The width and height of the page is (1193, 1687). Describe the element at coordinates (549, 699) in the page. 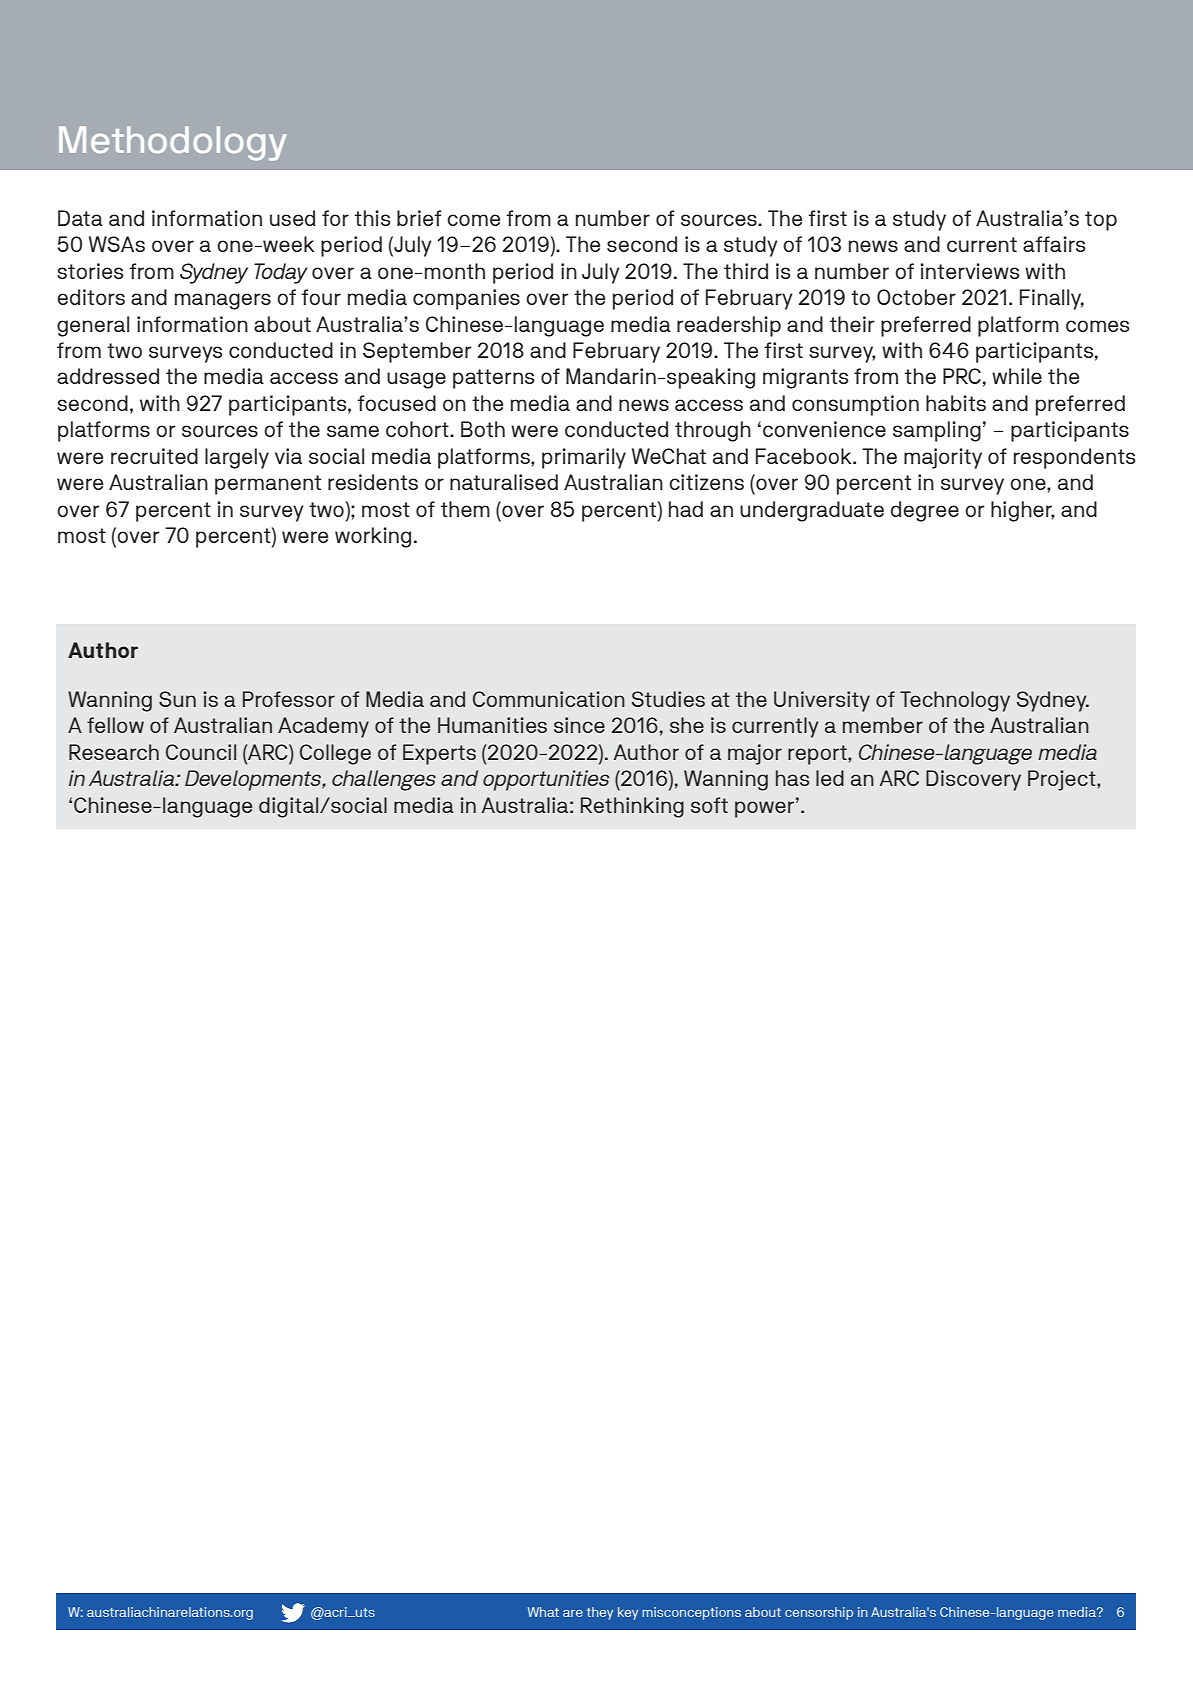

I see `Communication` at that location.
